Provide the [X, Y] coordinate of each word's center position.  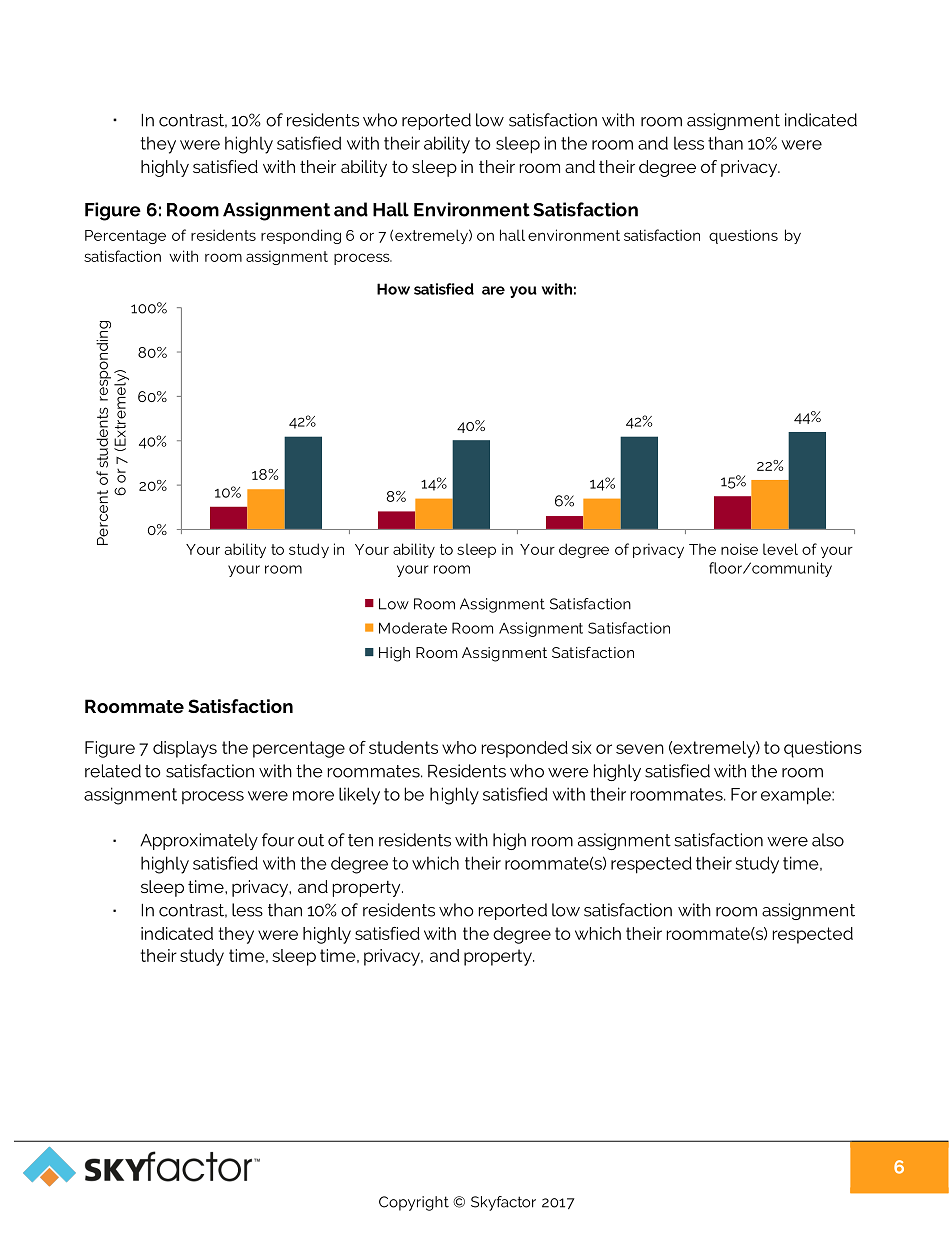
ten [360, 840]
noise [739, 549]
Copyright [414, 1203]
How [393, 289]
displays [185, 749]
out [311, 840]
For [744, 794]
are [493, 290]
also [828, 840]
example [797, 796]
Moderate [413, 628]
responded [525, 749]
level [780, 549]
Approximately [199, 841]
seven [640, 749]
